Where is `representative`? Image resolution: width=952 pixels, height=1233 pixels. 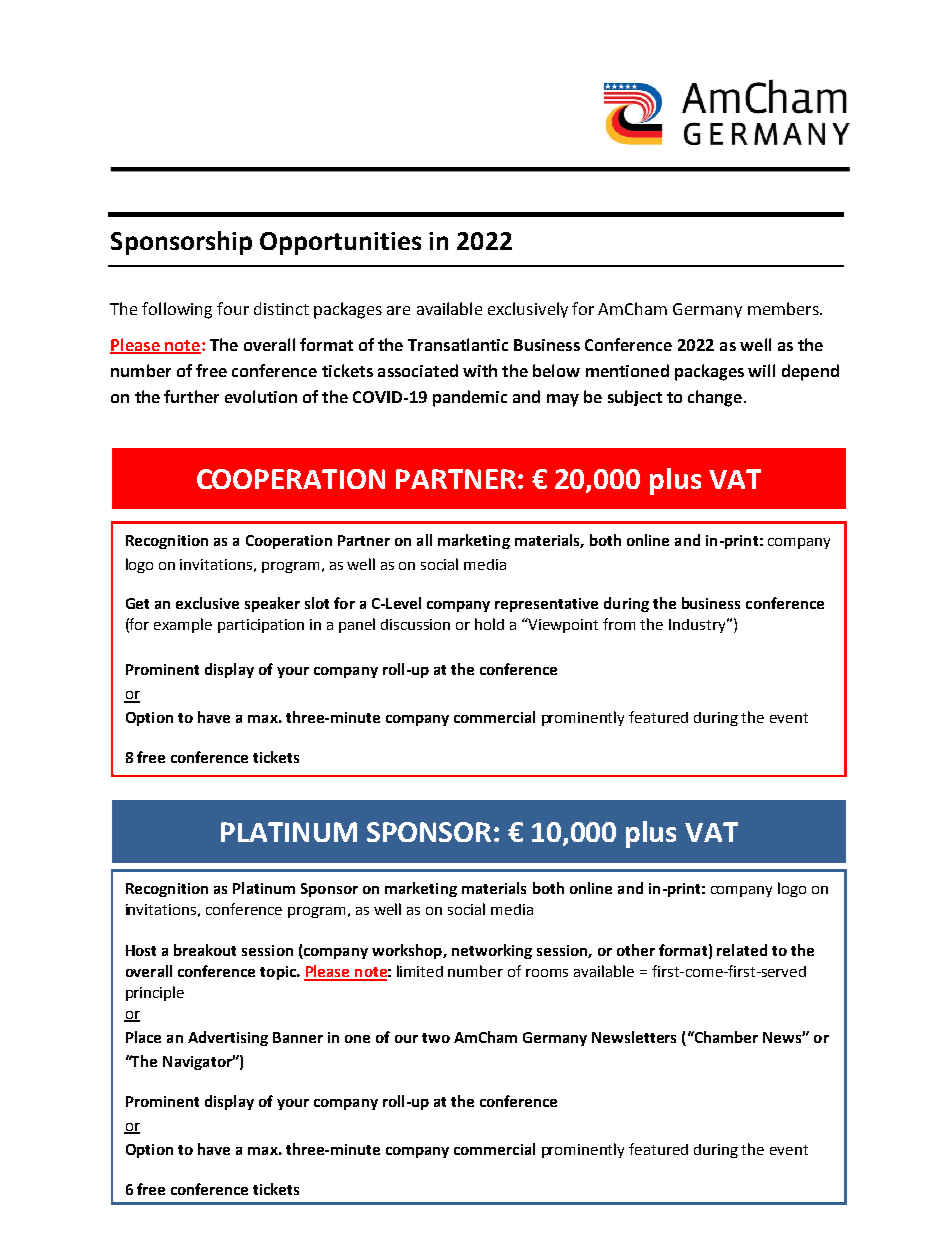
representative is located at coordinates (546, 605).
